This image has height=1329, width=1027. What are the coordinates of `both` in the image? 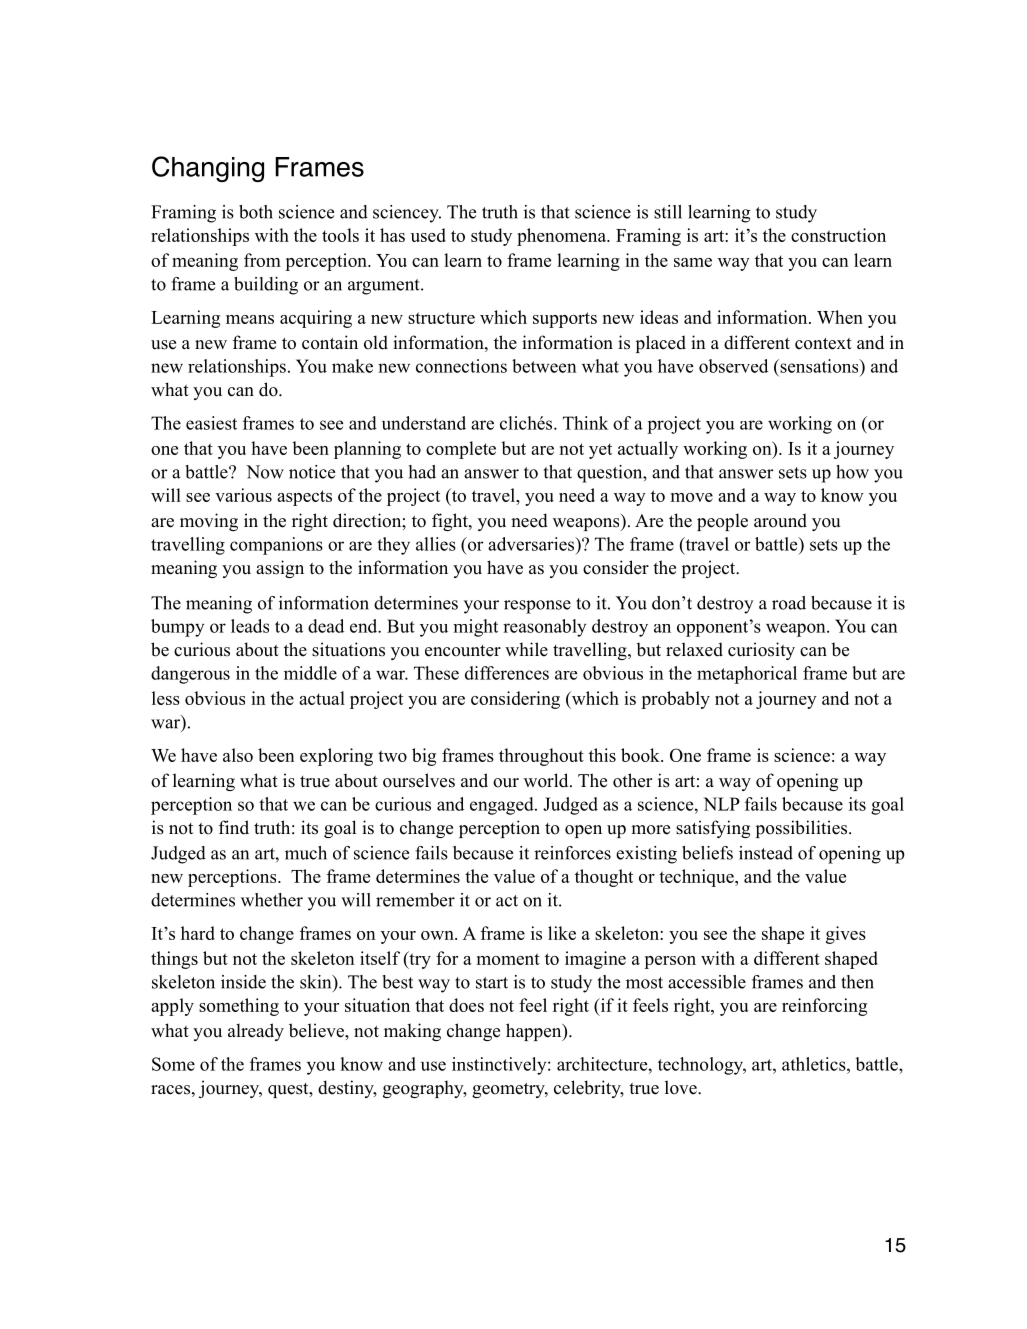 It's located at (256, 212).
